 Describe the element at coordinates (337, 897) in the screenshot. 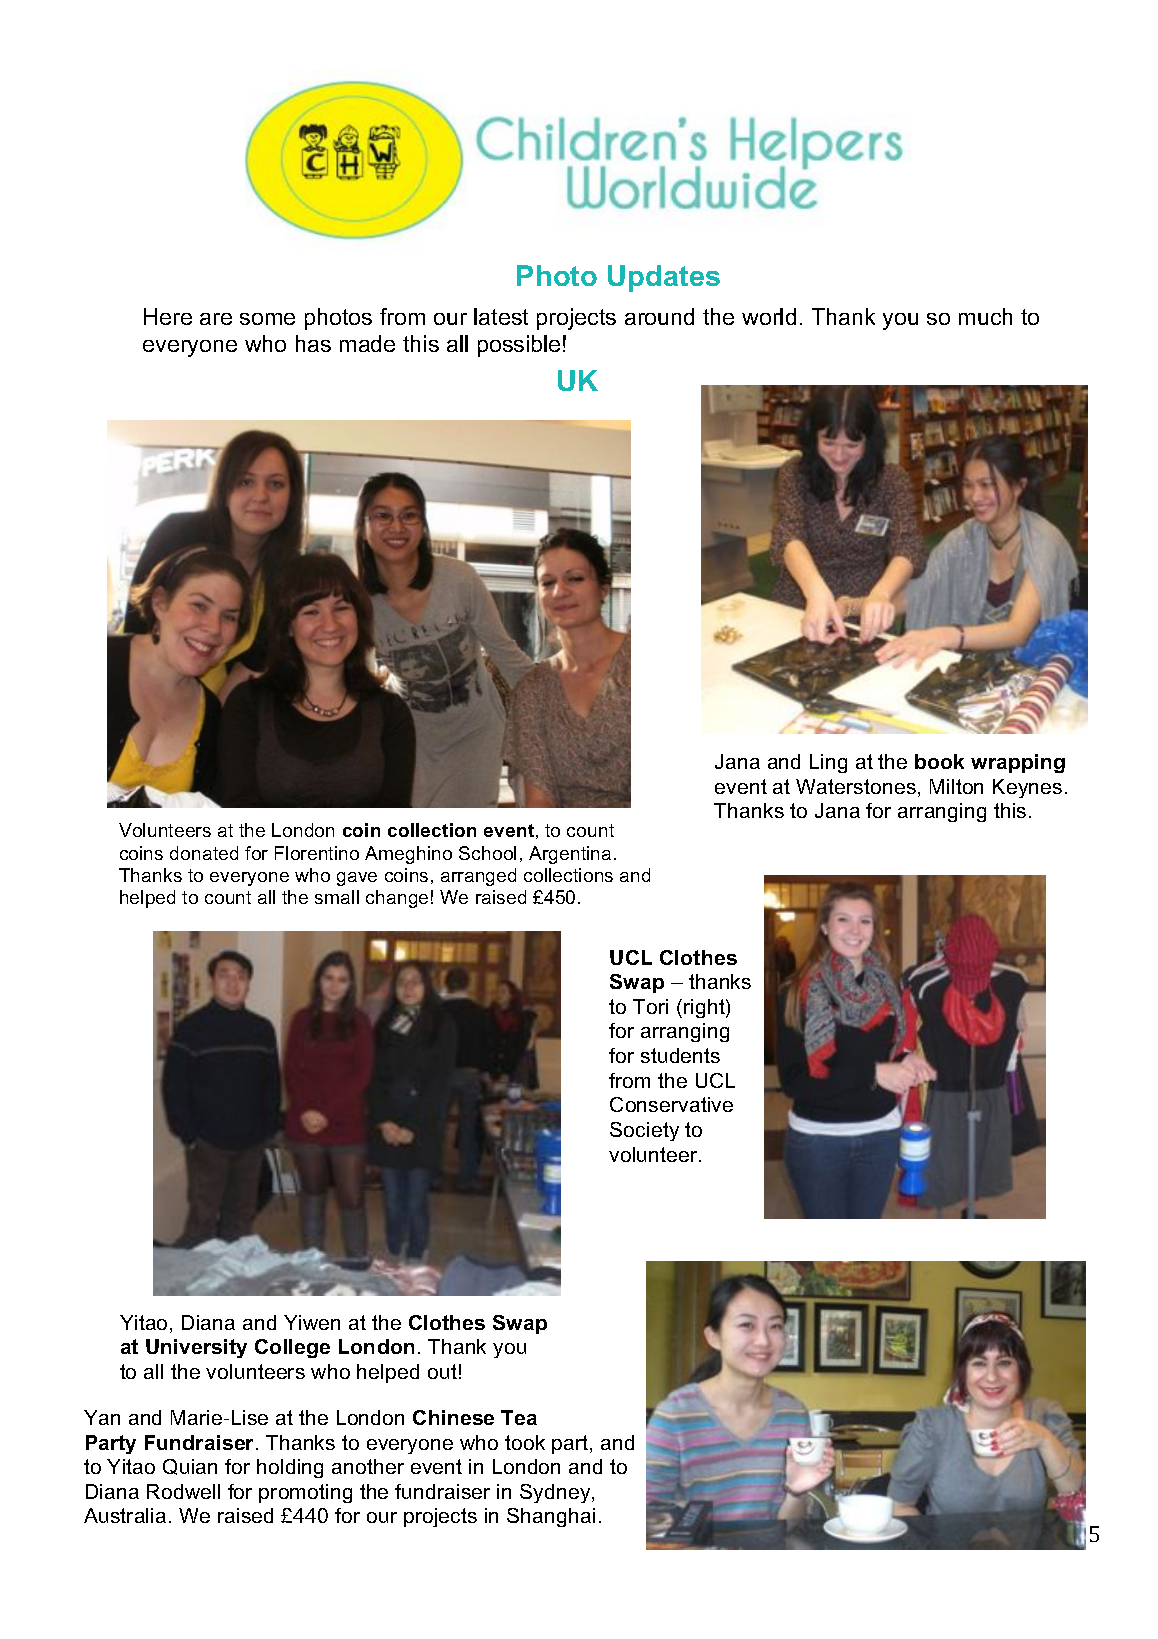

I see `small` at that location.
